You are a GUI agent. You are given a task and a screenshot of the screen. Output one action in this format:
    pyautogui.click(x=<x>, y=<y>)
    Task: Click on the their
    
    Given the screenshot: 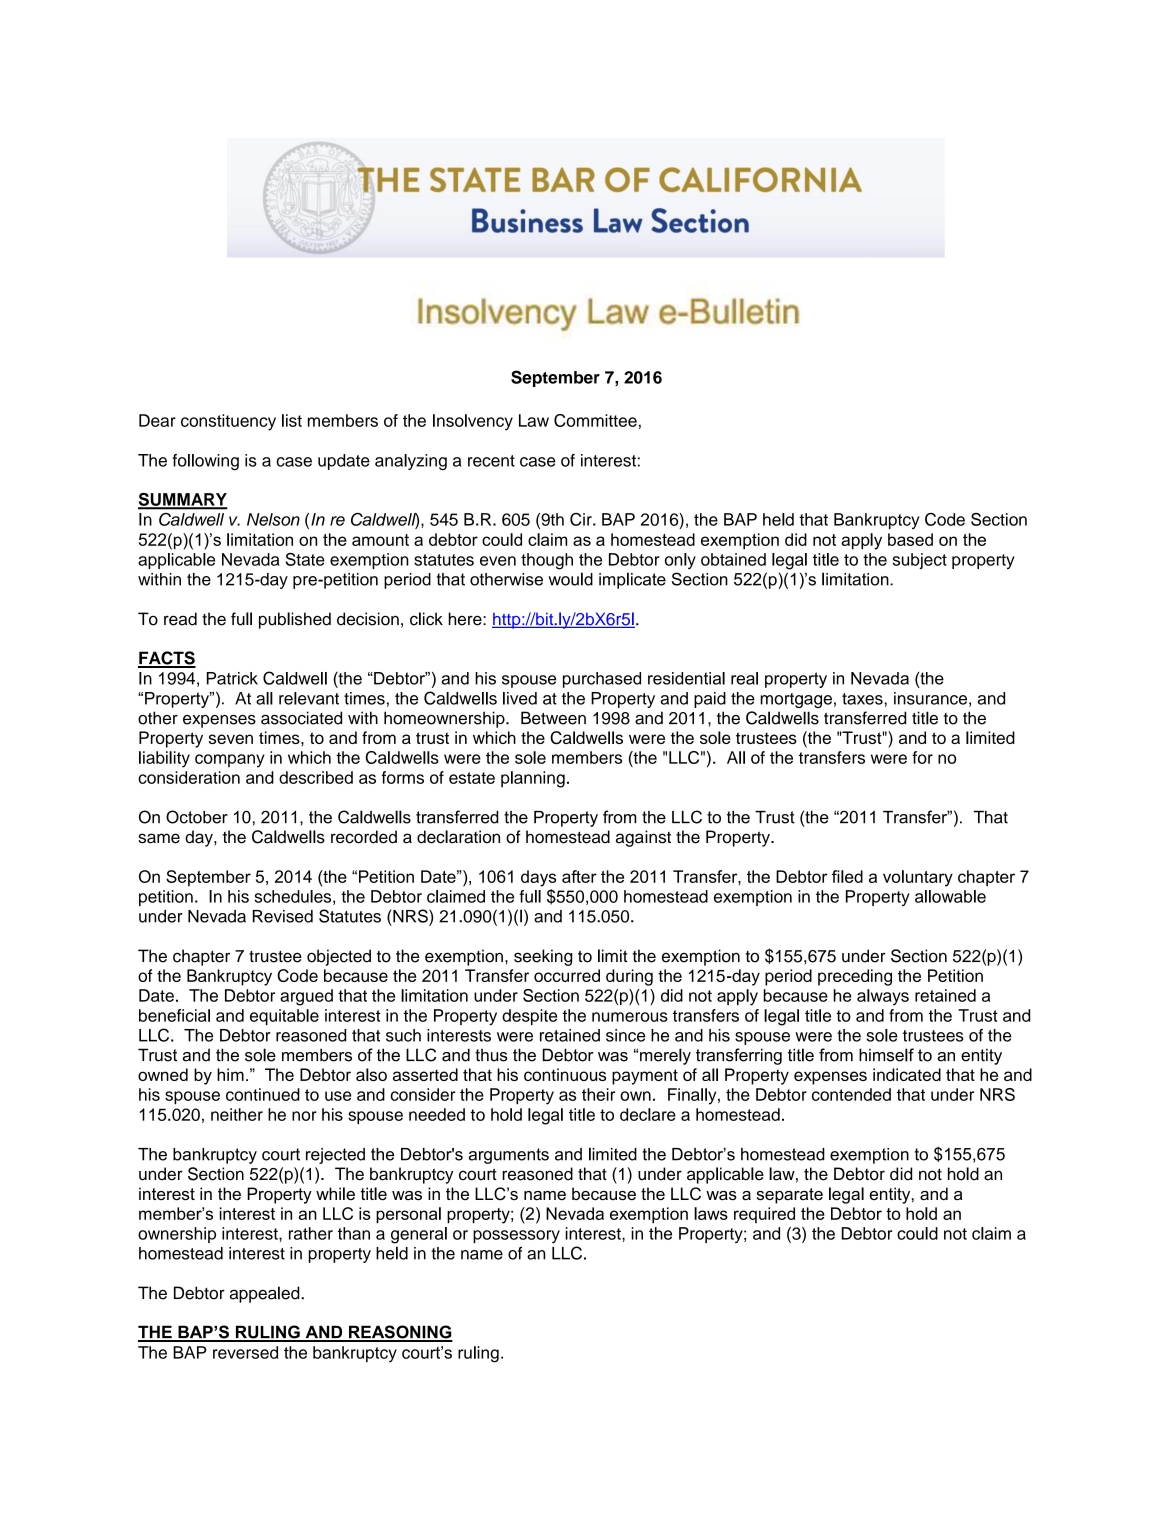 What is the action you would take?
    pyautogui.click(x=598, y=1094)
